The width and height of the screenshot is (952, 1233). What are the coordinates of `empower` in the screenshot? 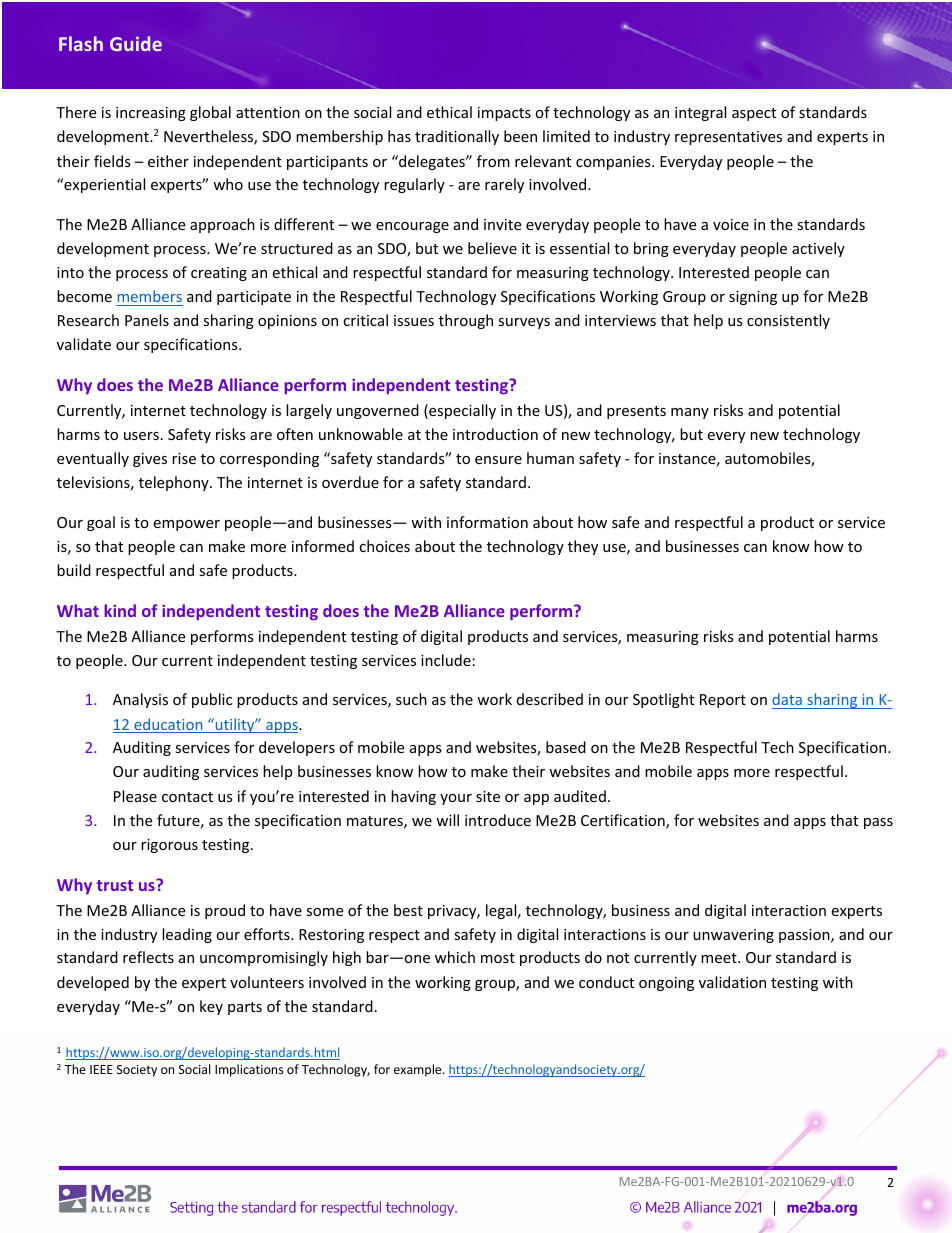 It's located at (186, 525).
